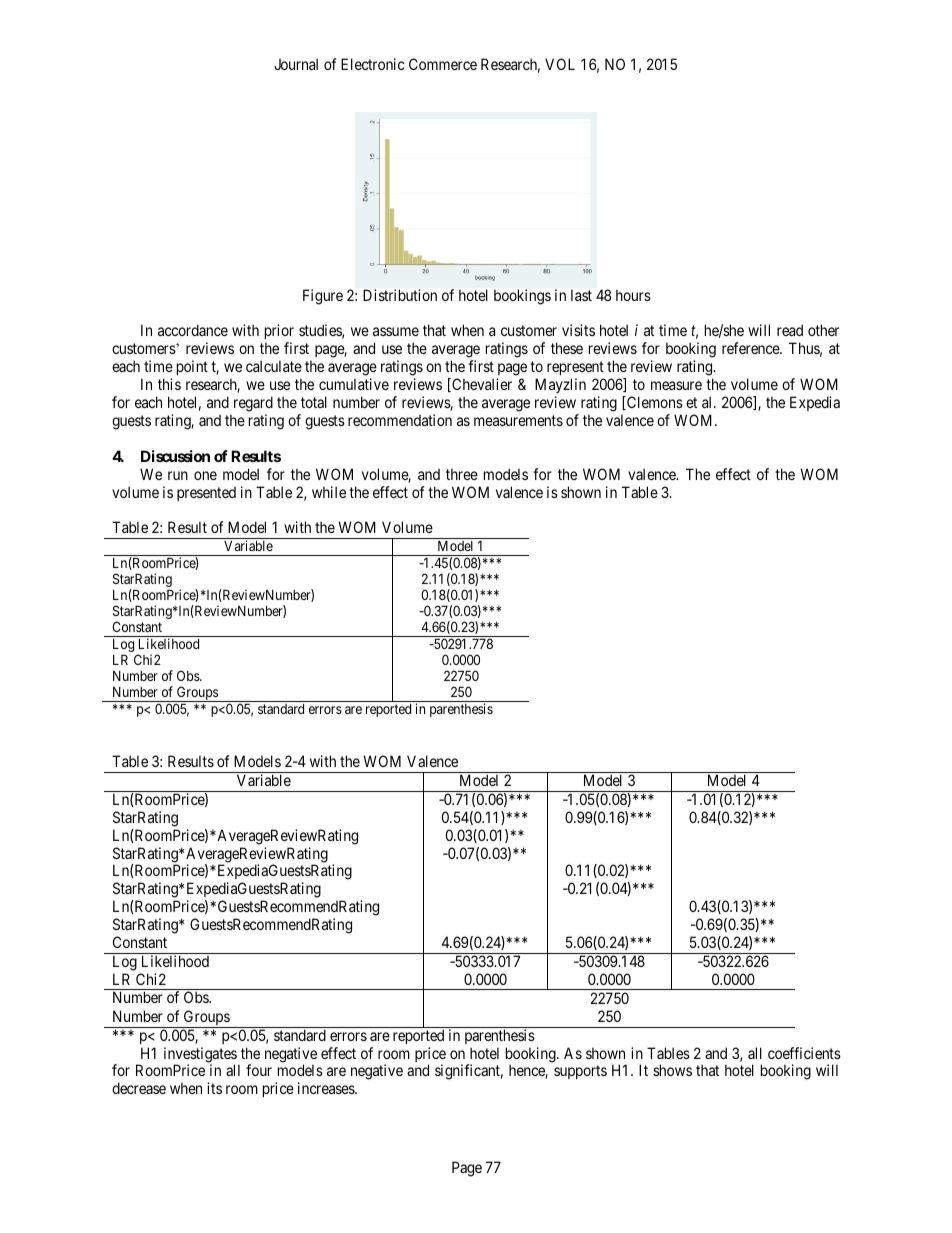 The image size is (952, 1233). What do you see at coordinates (580, 1072) in the image?
I see `supports` at bounding box center [580, 1072].
